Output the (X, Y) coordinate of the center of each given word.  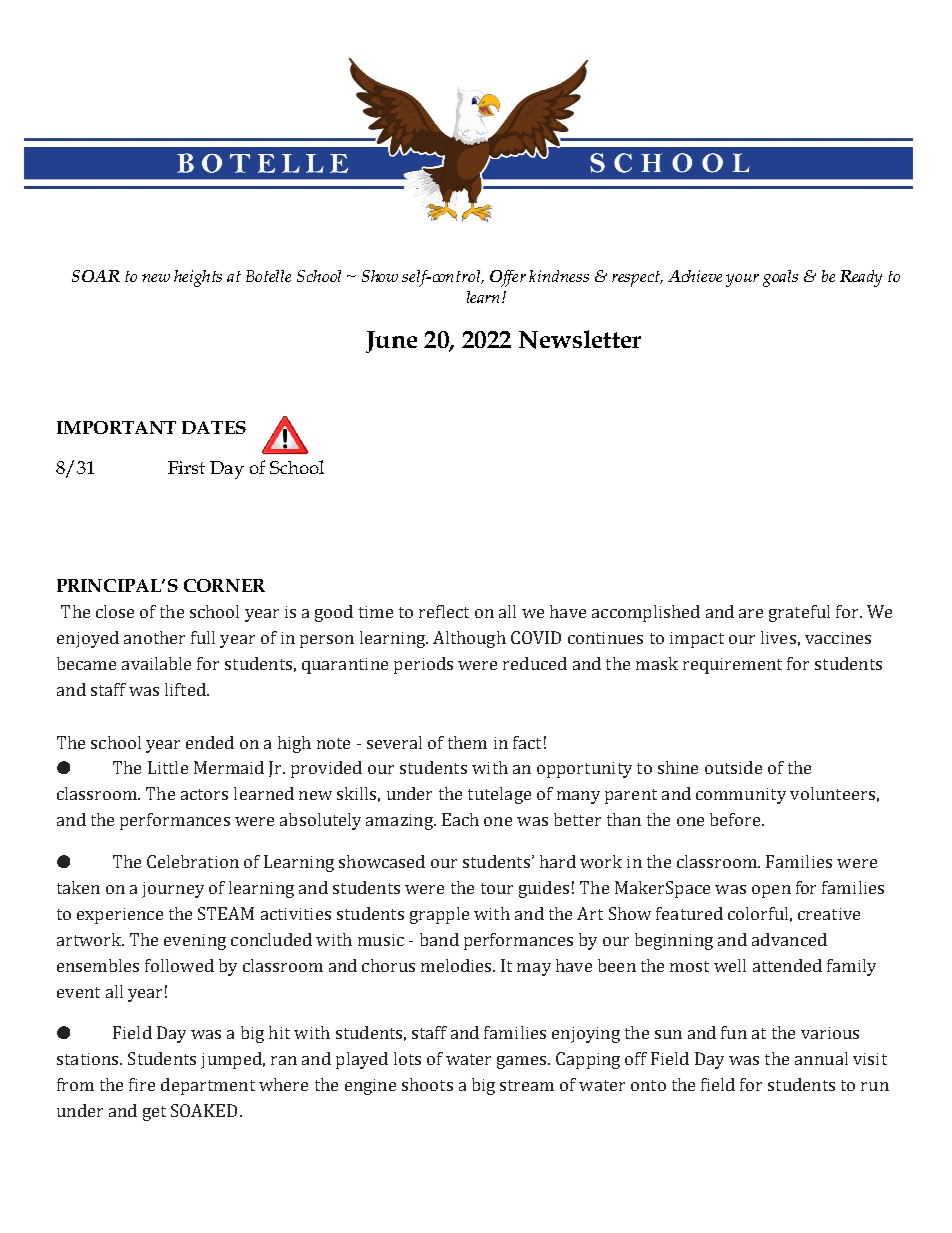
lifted (186, 689)
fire (142, 1084)
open (771, 891)
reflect (444, 611)
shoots (427, 1084)
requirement (732, 666)
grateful (799, 613)
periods (423, 665)
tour (497, 888)
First (186, 467)
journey (173, 890)
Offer (508, 278)
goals (780, 278)
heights (198, 278)
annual (821, 1058)
